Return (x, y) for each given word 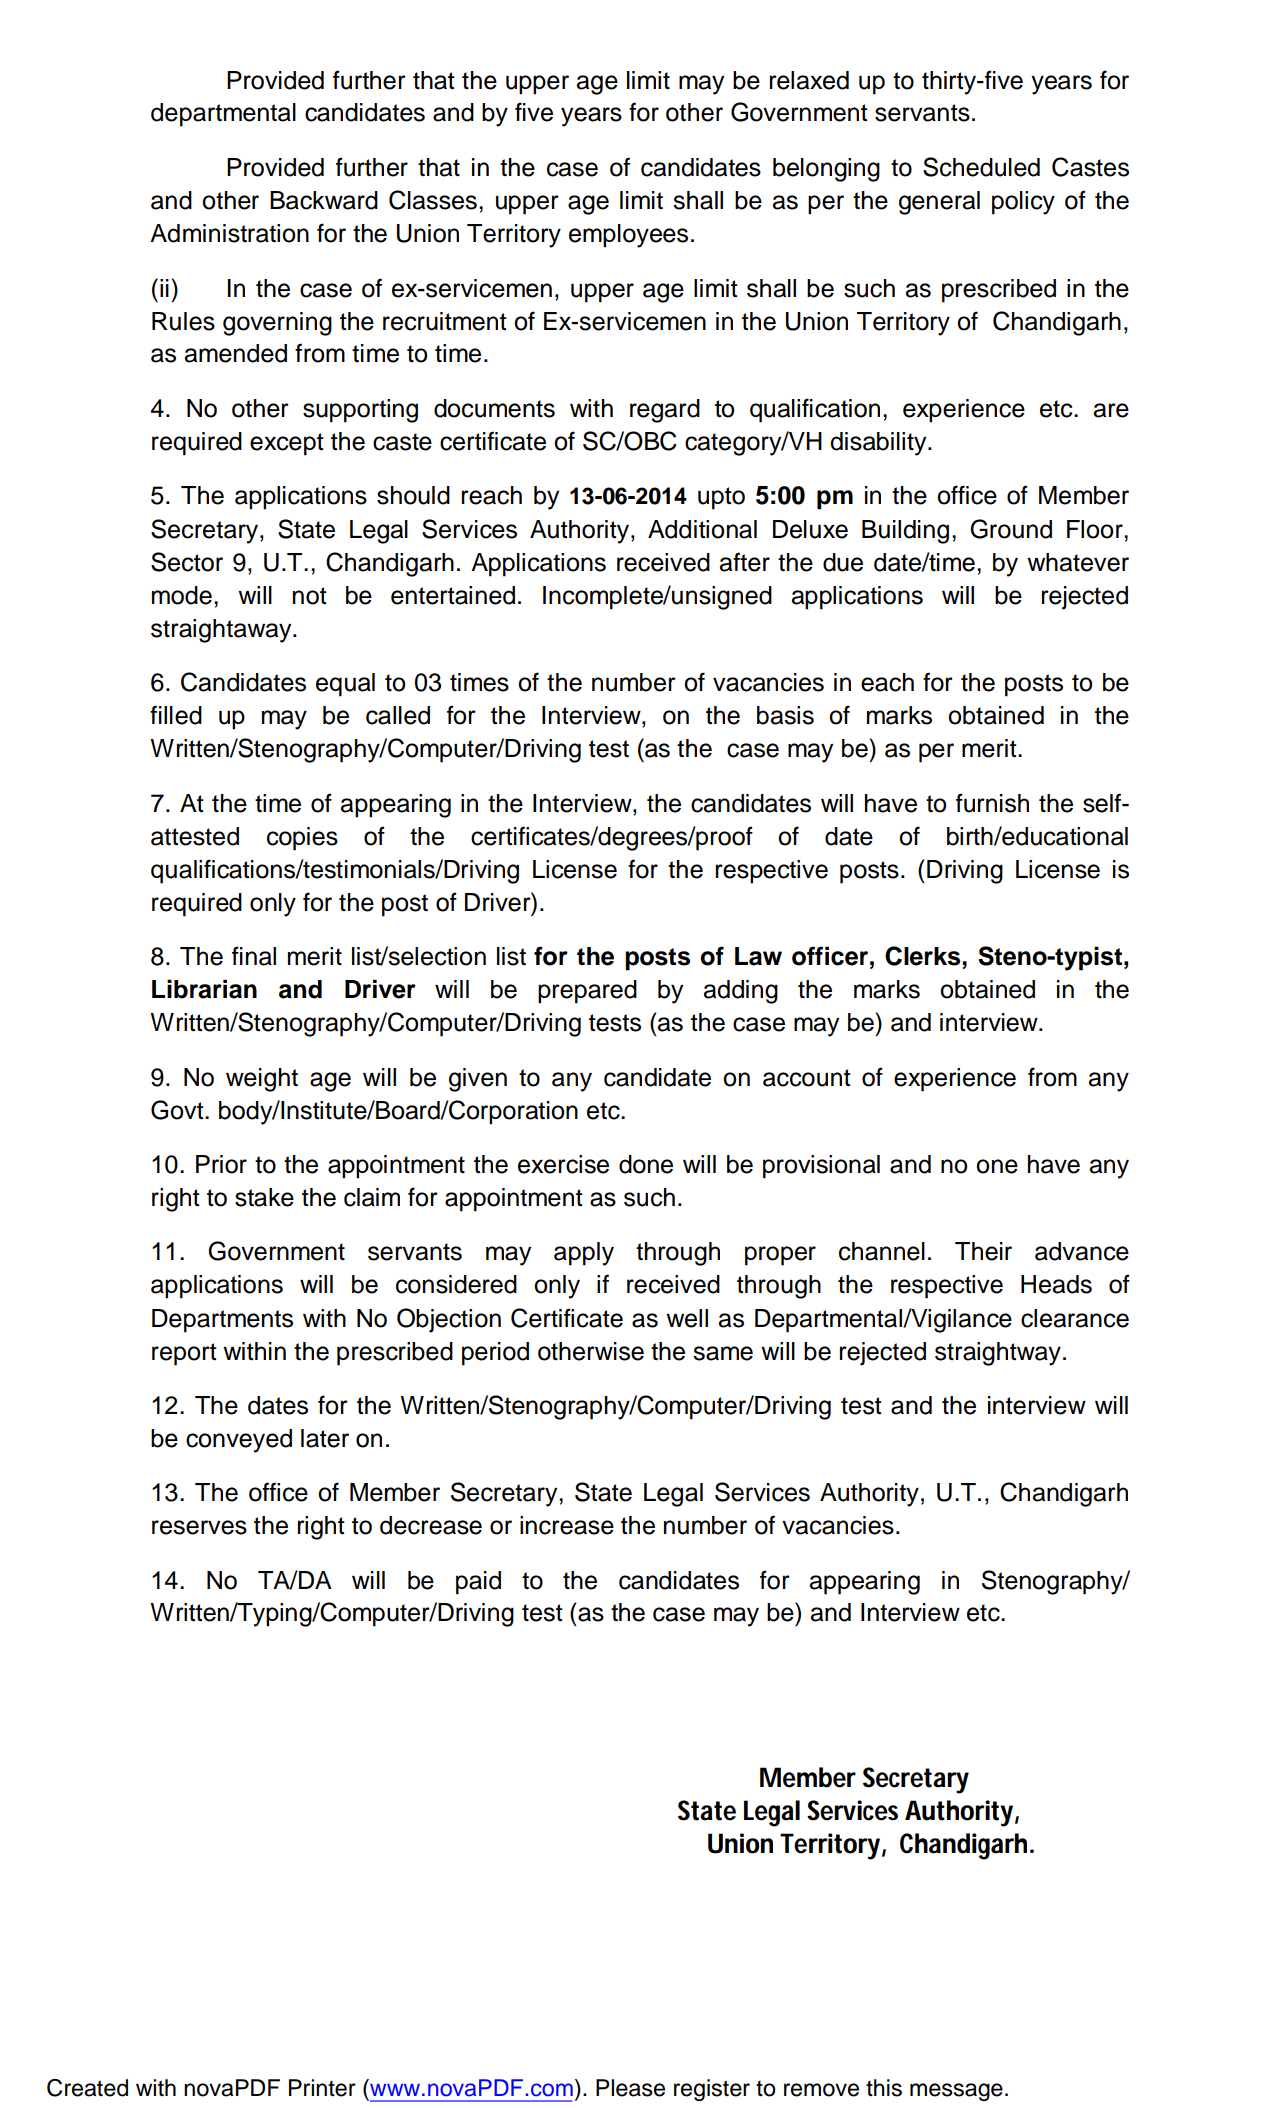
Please (630, 2088)
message (956, 2092)
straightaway (222, 631)
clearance (1075, 1318)
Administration (229, 233)
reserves (199, 1527)
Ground (1011, 529)
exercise (563, 1164)
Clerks (924, 956)
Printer (322, 2088)
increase (567, 1525)
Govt (178, 1110)
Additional (702, 529)
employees (628, 236)
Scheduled (981, 167)
